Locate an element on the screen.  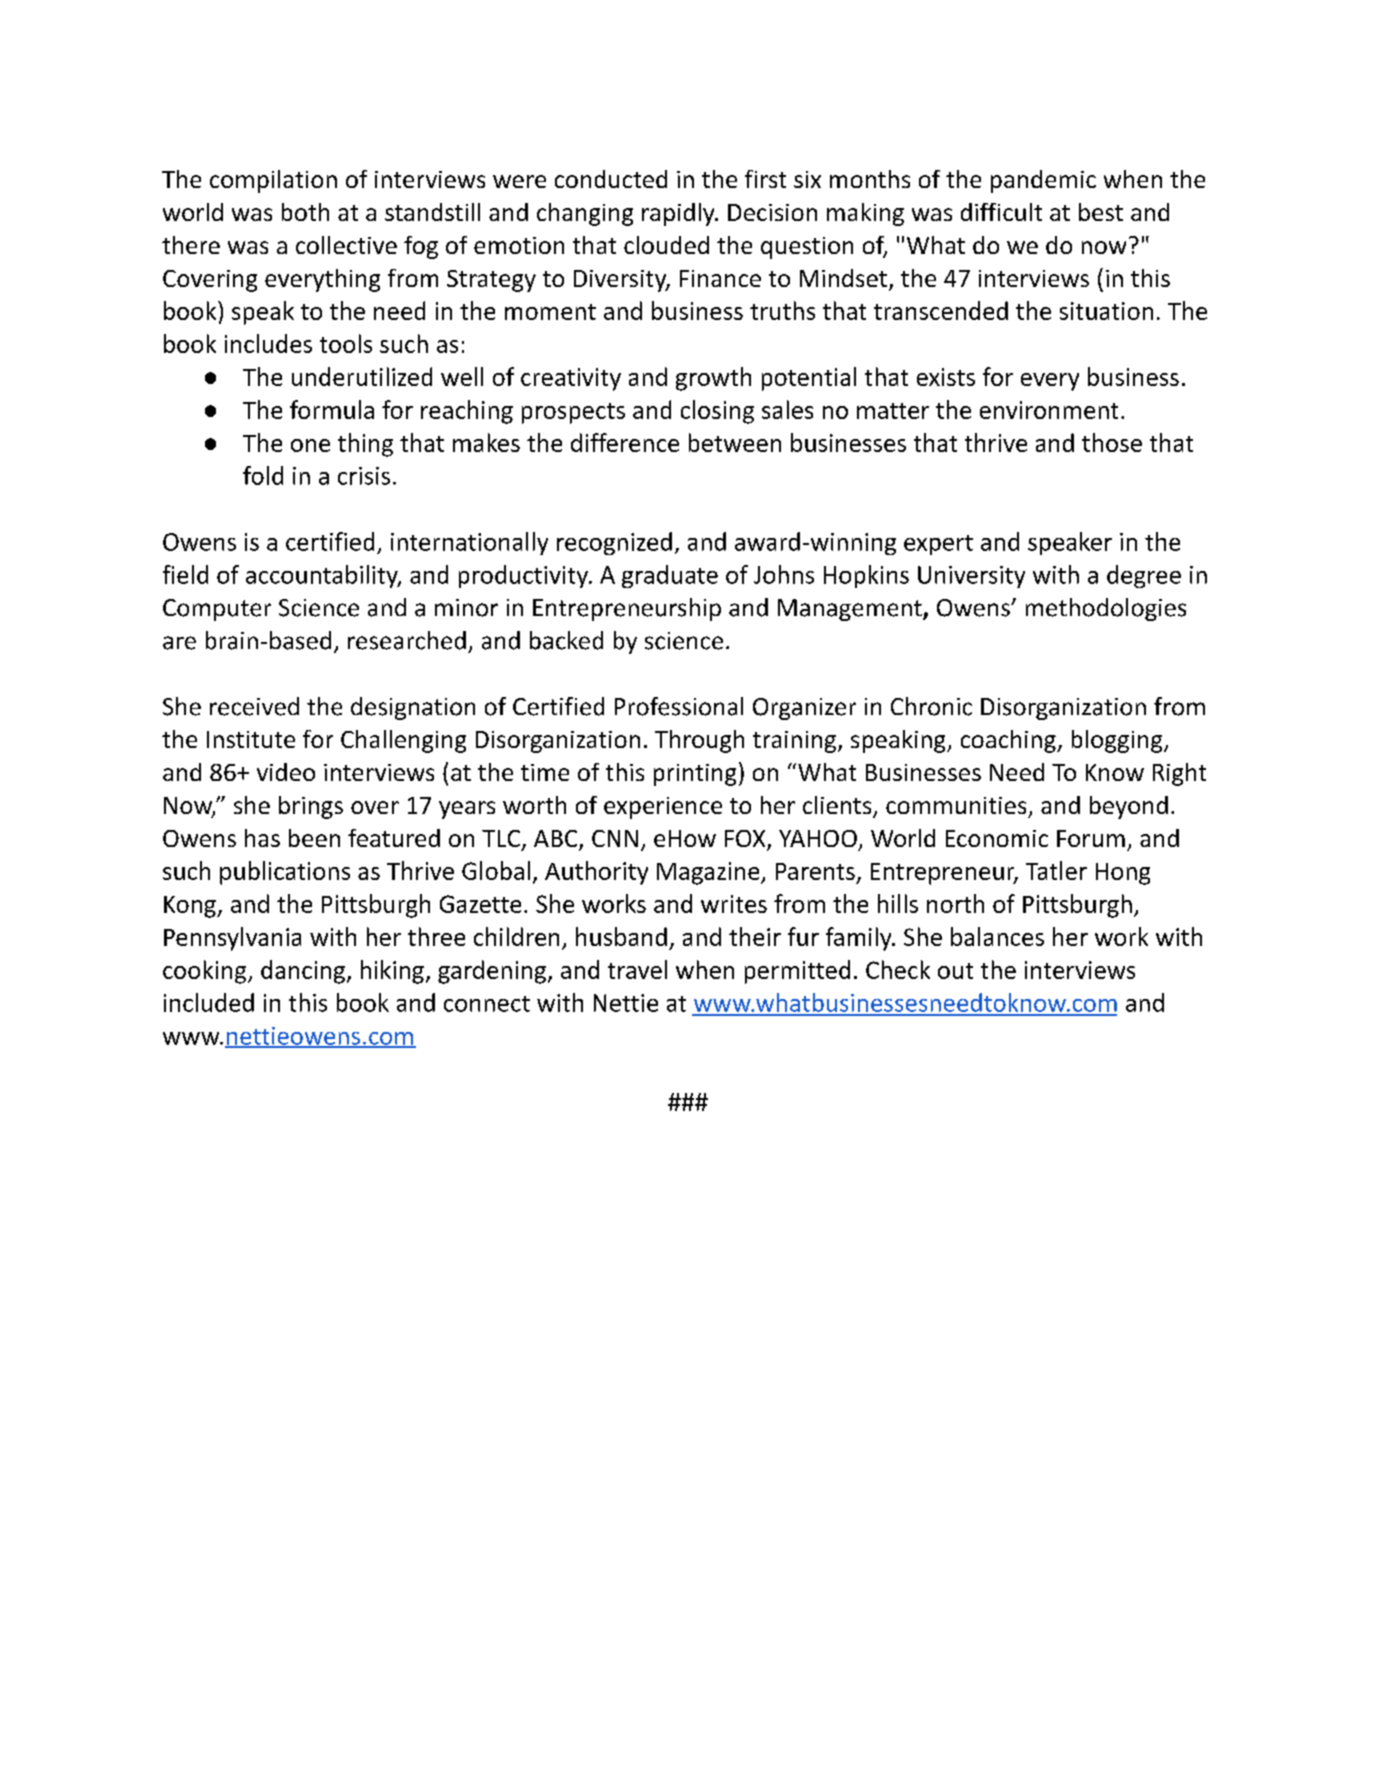
dancing is located at coordinates (303, 972).
